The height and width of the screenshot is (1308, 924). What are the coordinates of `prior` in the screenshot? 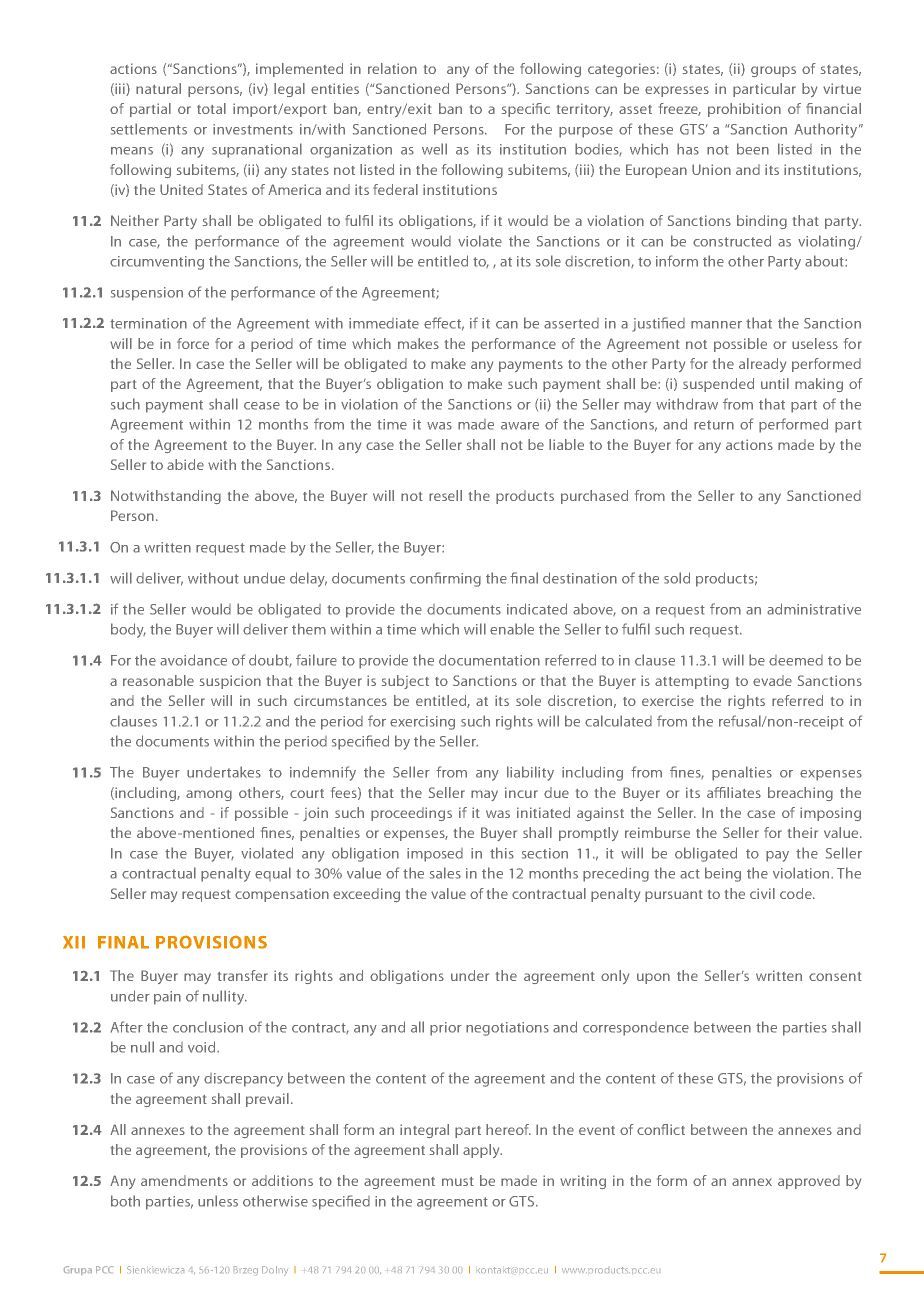 It's located at (446, 1029).
